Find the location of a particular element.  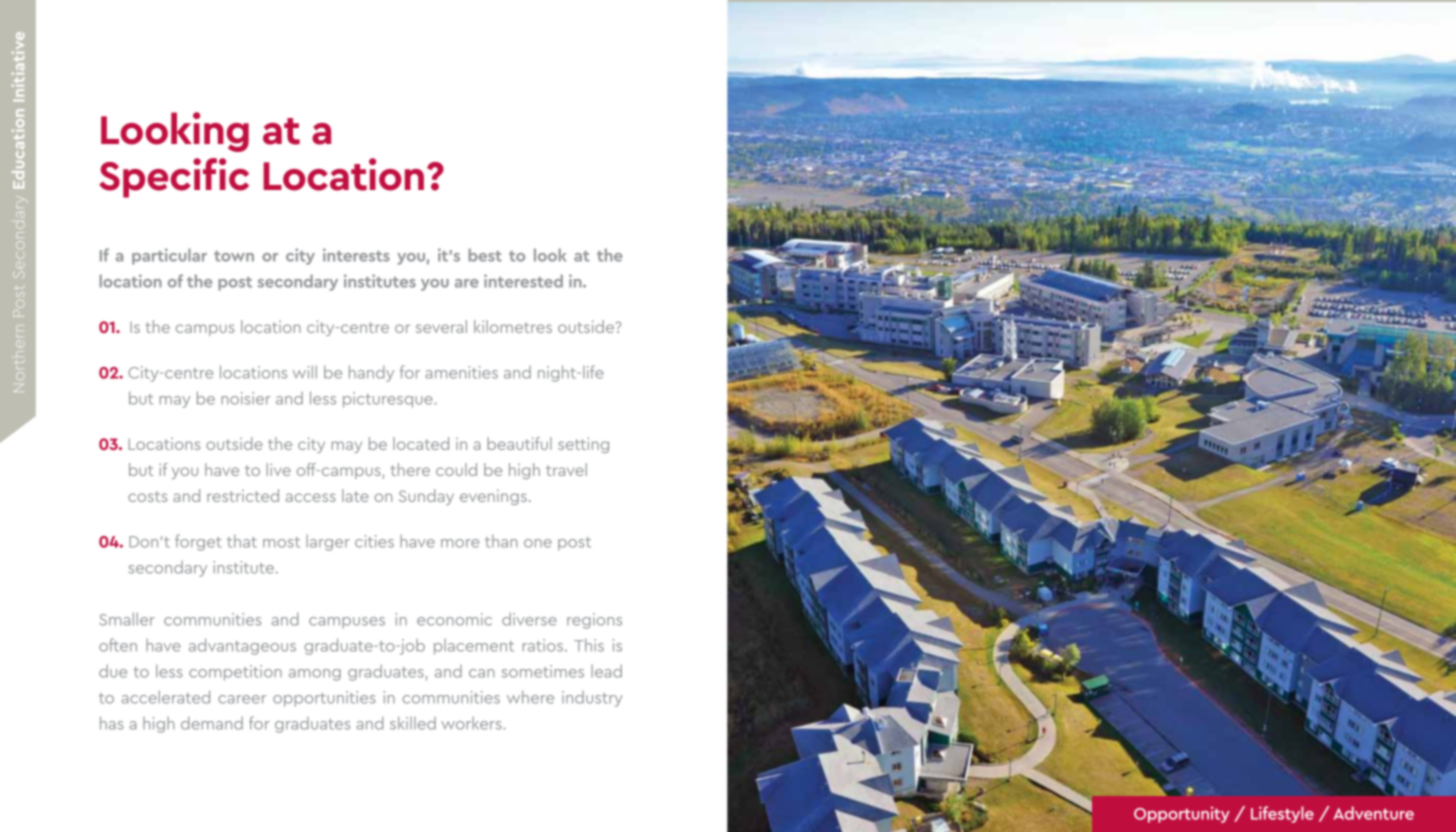

travel is located at coordinates (566, 469).
